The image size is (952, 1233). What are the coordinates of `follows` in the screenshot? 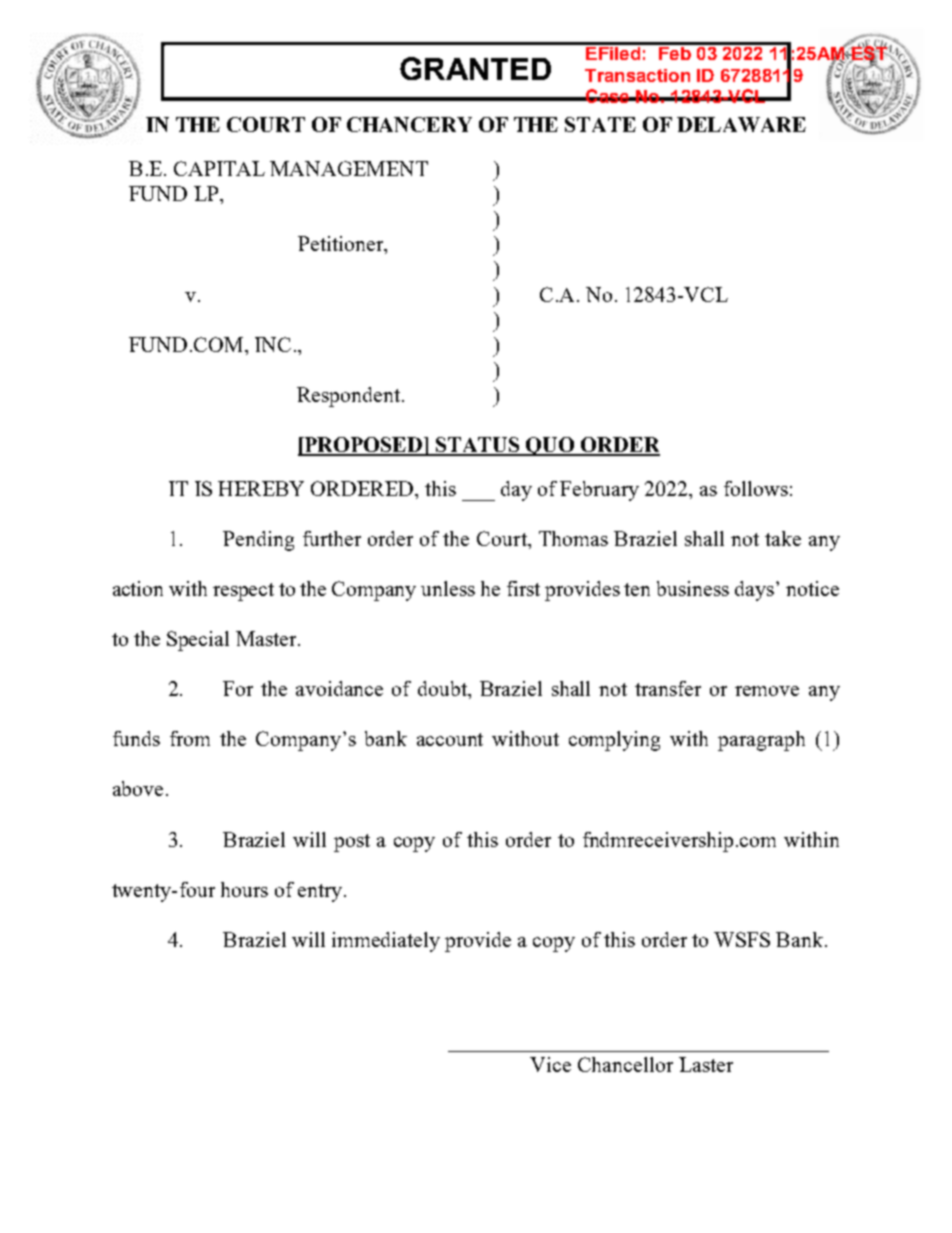 It's located at (756, 488).
